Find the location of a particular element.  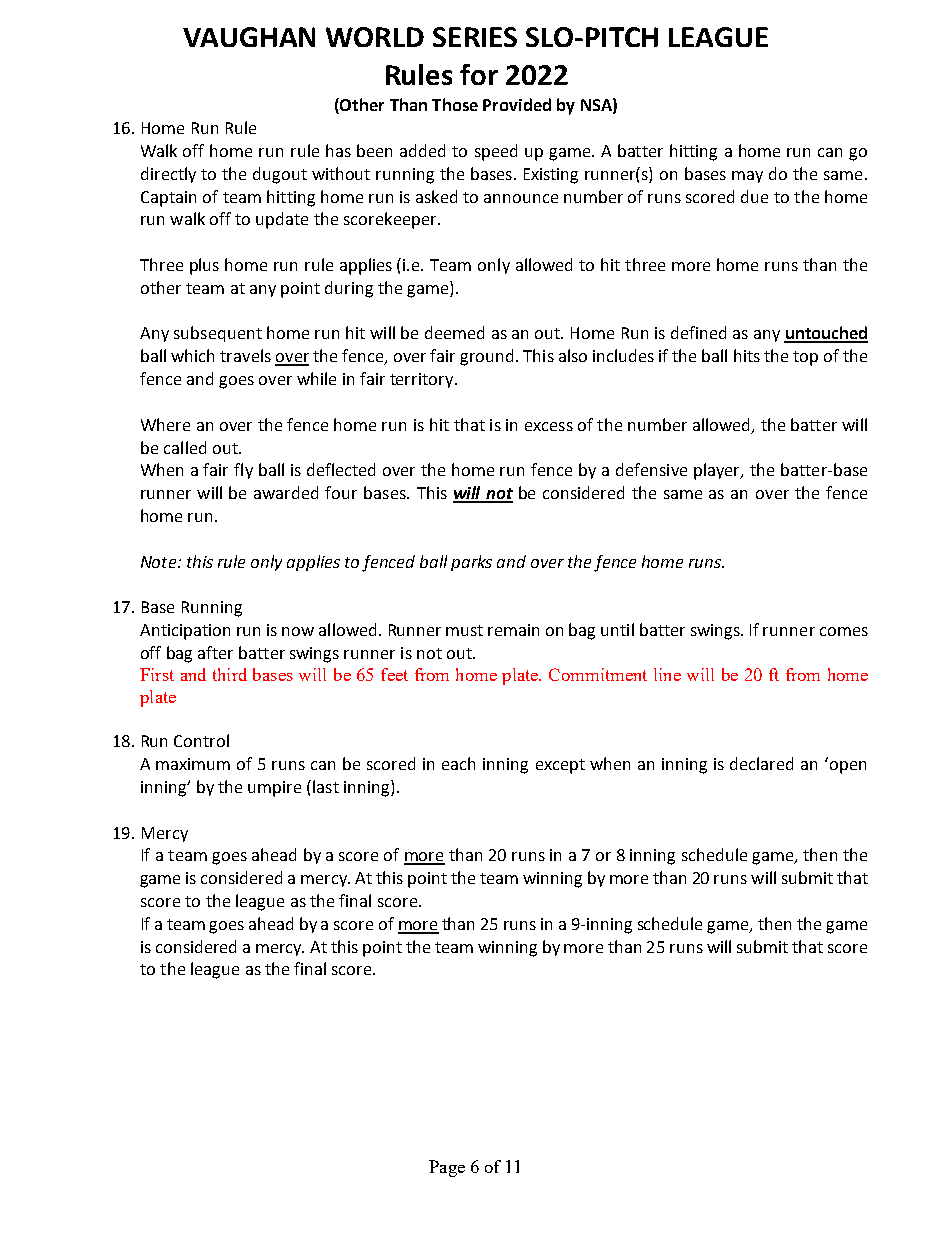

Page is located at coordinates (447, 1168).
